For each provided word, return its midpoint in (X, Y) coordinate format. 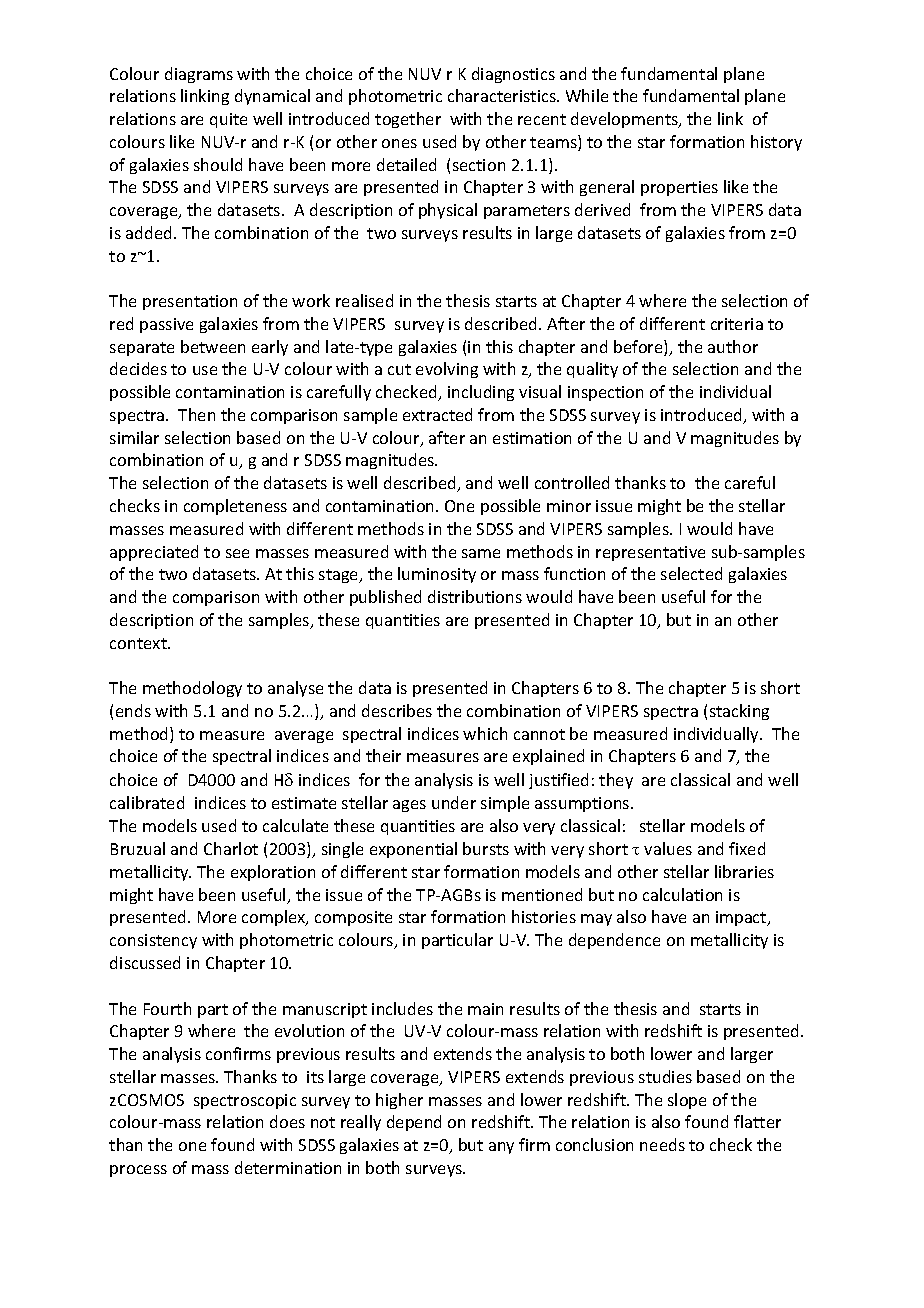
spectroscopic (245, 1101)
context (139, 643)
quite (228, 120)
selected (691, 573)
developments (626, 120)
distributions (475, 596)
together (408, 120)
